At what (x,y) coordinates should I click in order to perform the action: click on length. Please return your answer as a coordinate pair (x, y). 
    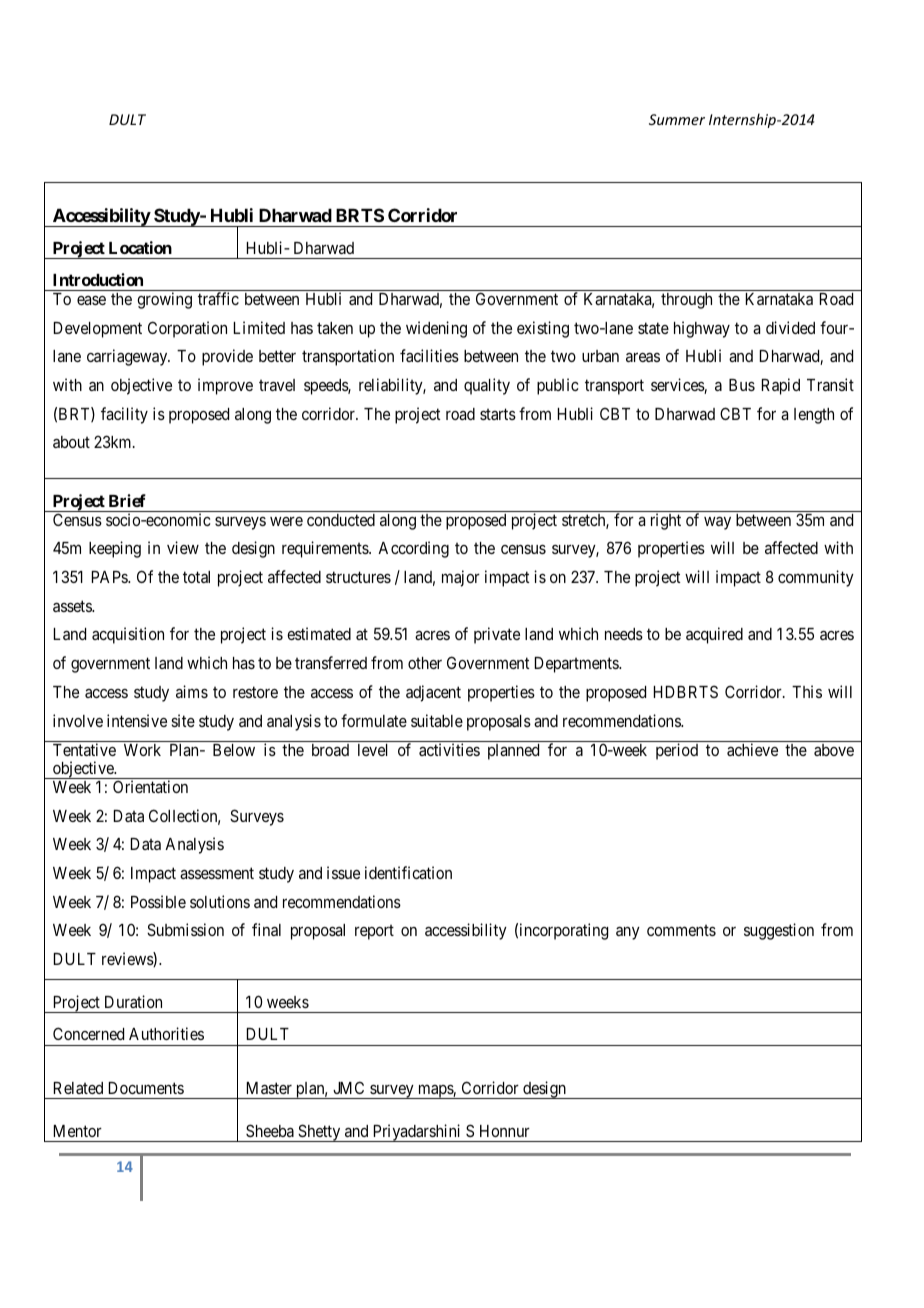
    Looking at the image, I should click on (814, 416).
